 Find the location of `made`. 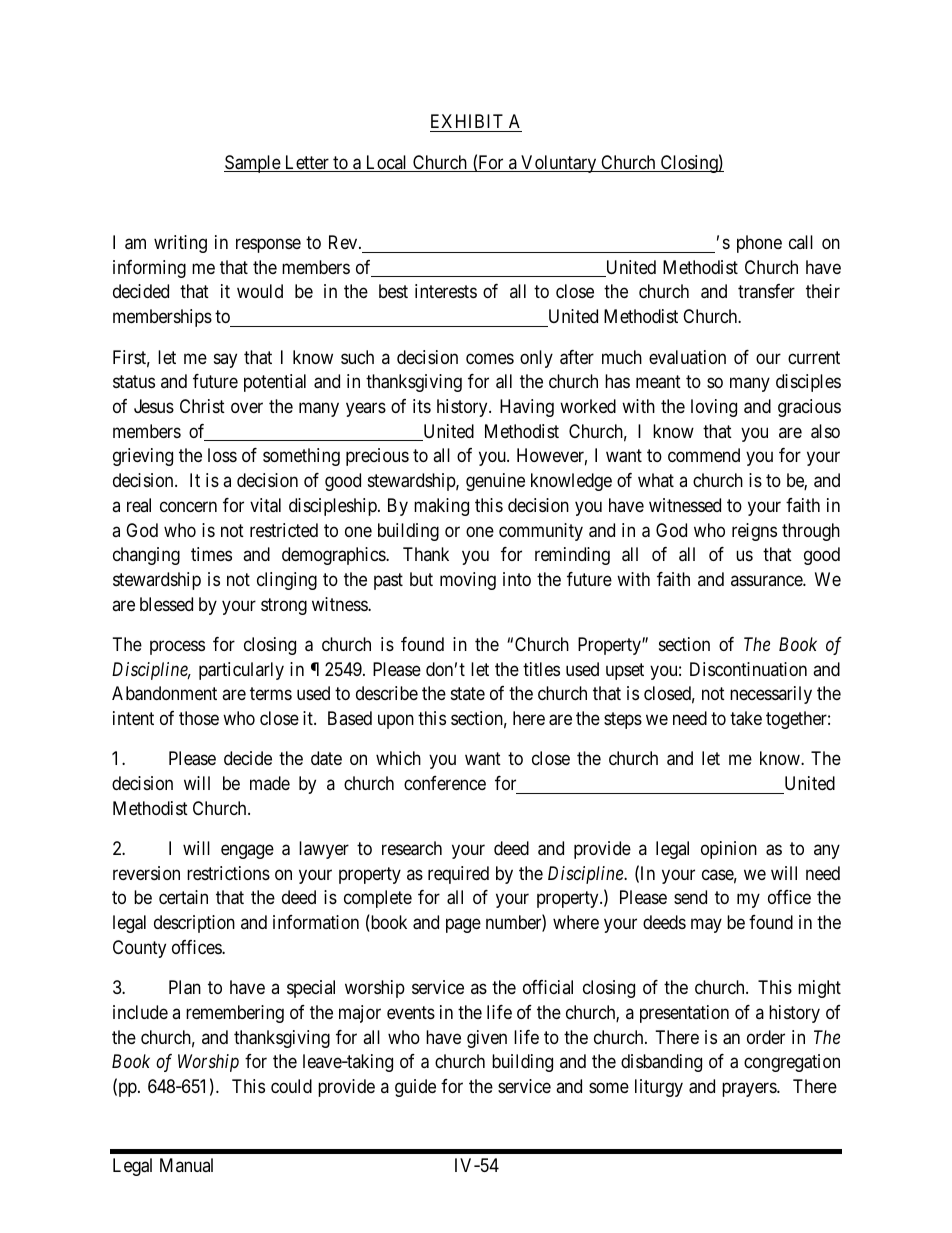

made is located at coordinates (270, 783).
